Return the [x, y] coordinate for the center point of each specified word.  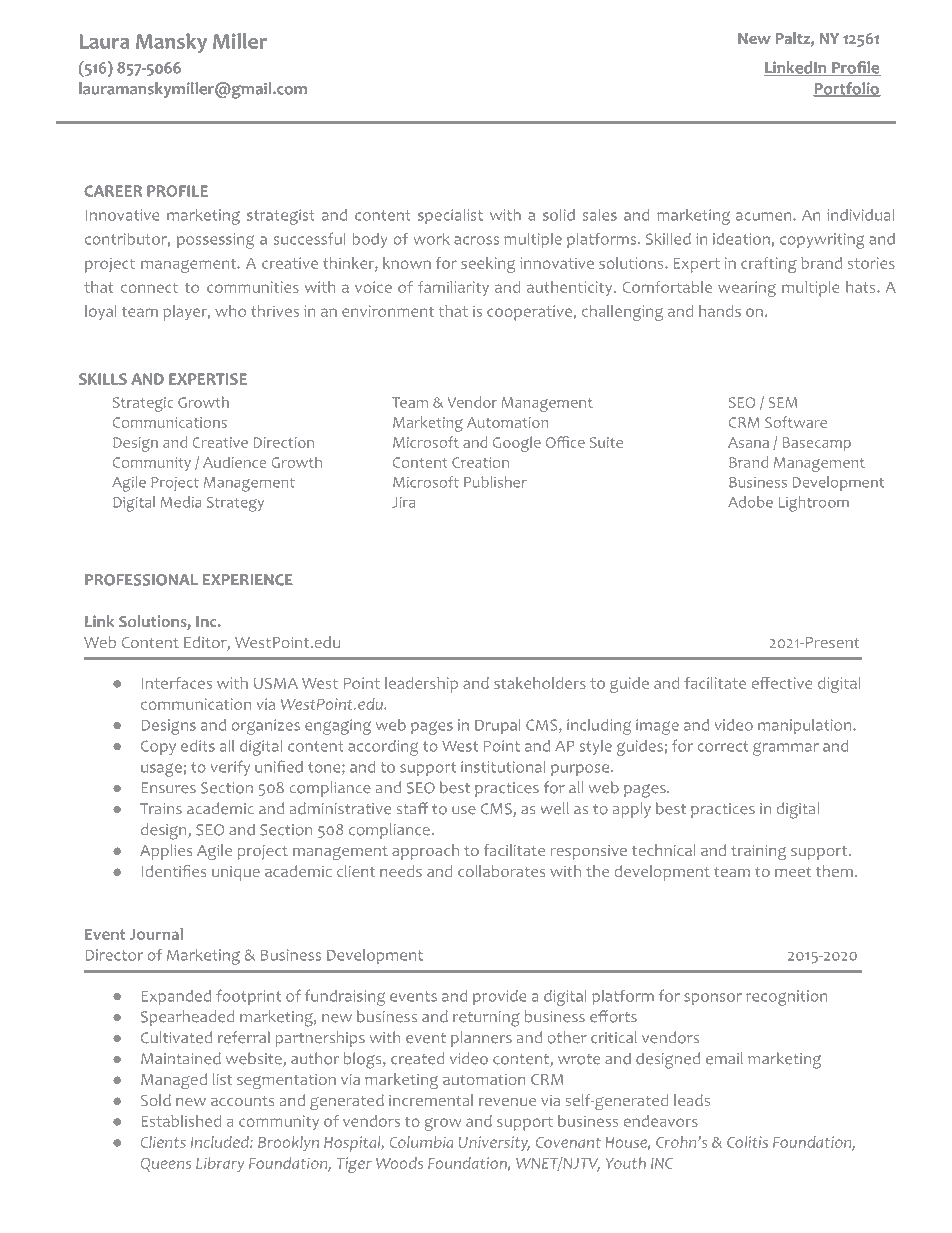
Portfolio [847, 89]
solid [559, 215]
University [494, 1143]
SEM [783, 402]
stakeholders [540, 683]
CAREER [113, 191]
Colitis [747, 1142]
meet [793, 872]
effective [782, 683]
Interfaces [176, 683]
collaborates [501, 871]
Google [517, 444]
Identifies [173, 871]
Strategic [143, 404]
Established [181, 1121]
